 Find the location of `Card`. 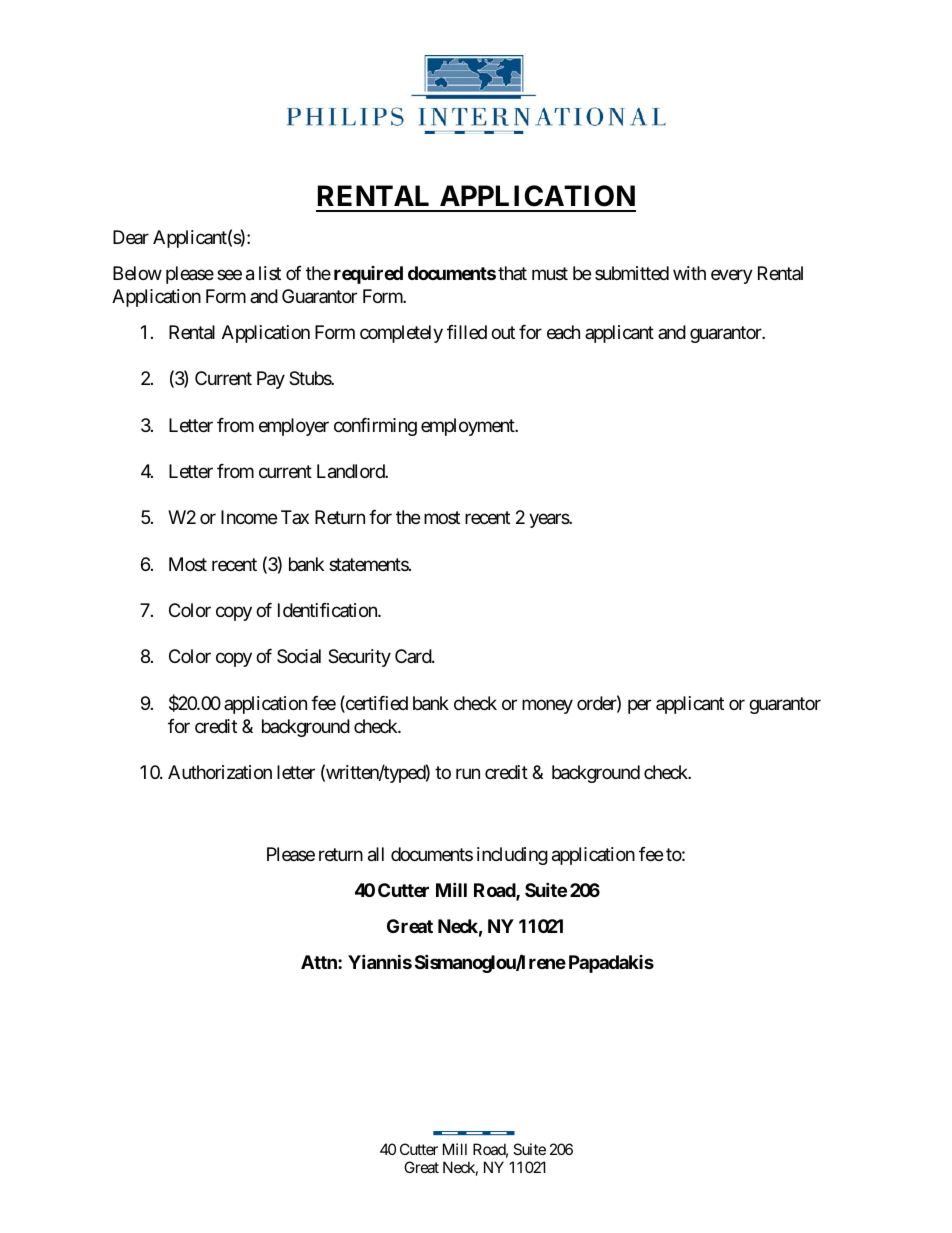

Card is located at coordinates (414, 656).
